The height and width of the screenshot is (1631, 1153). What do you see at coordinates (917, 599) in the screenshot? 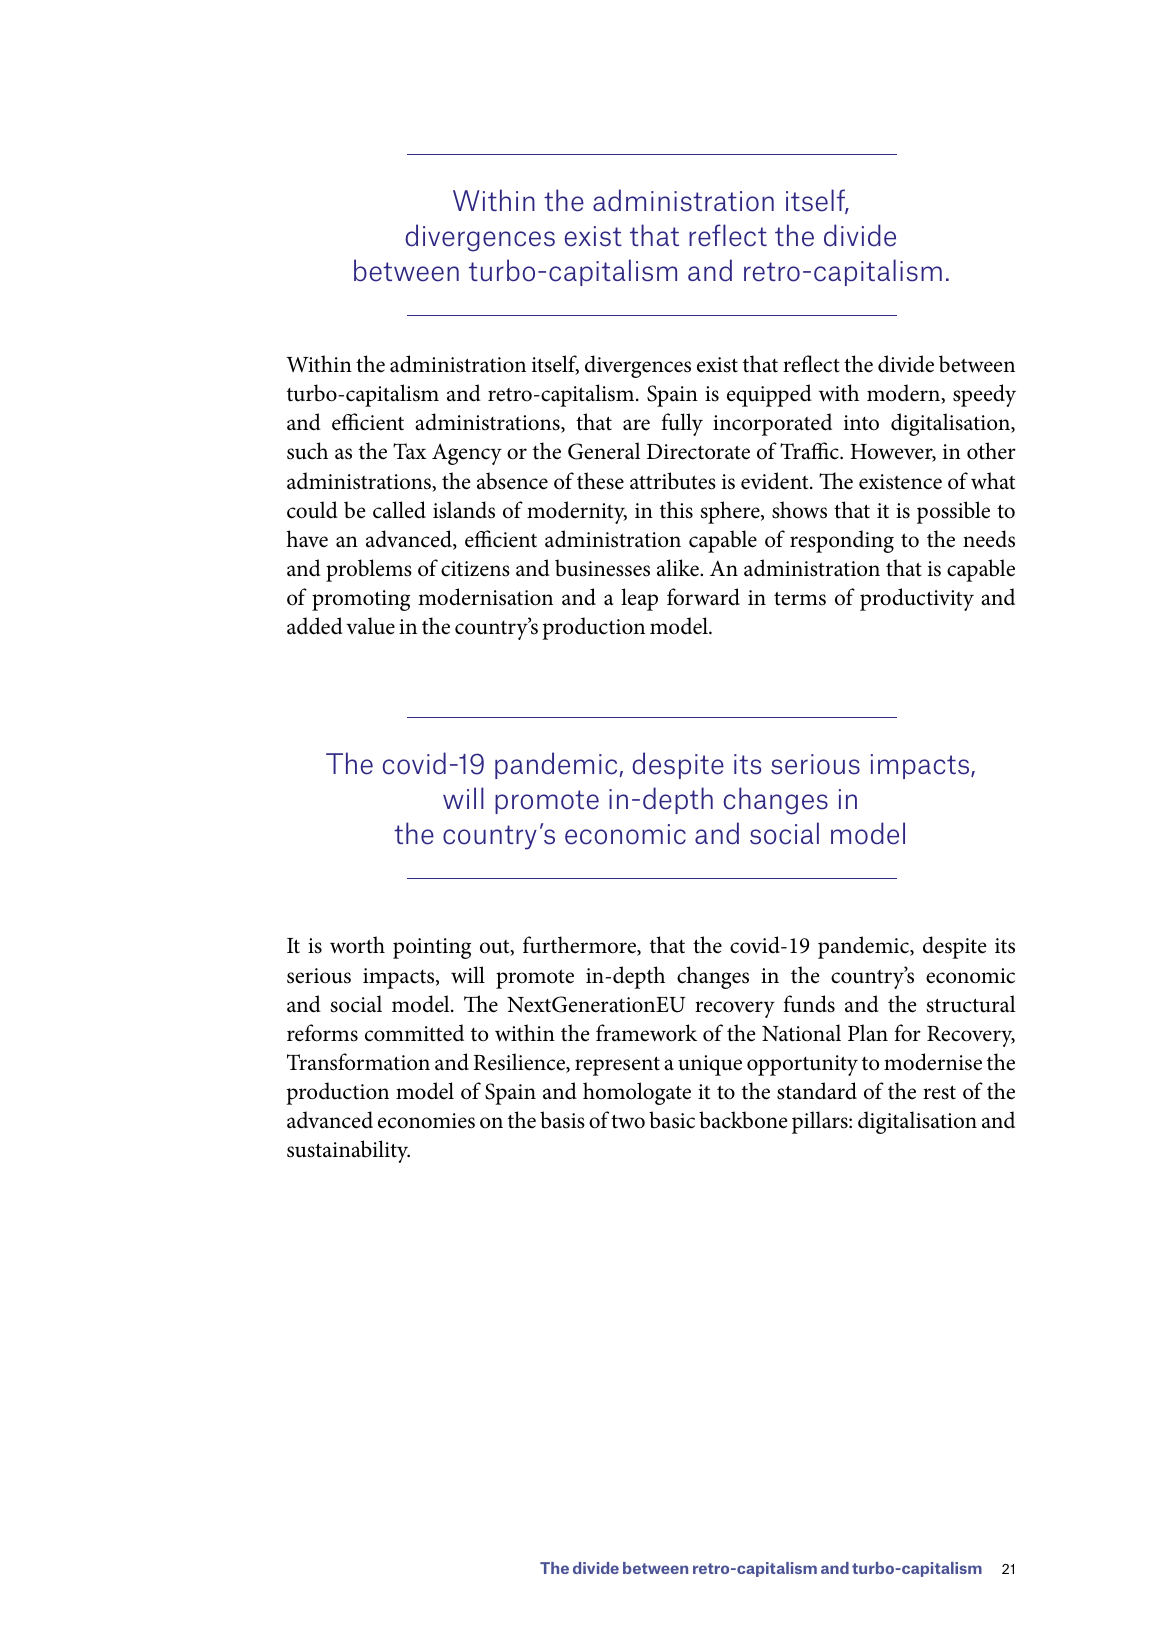
I see `productivity` at bounding box center [917, 599].
